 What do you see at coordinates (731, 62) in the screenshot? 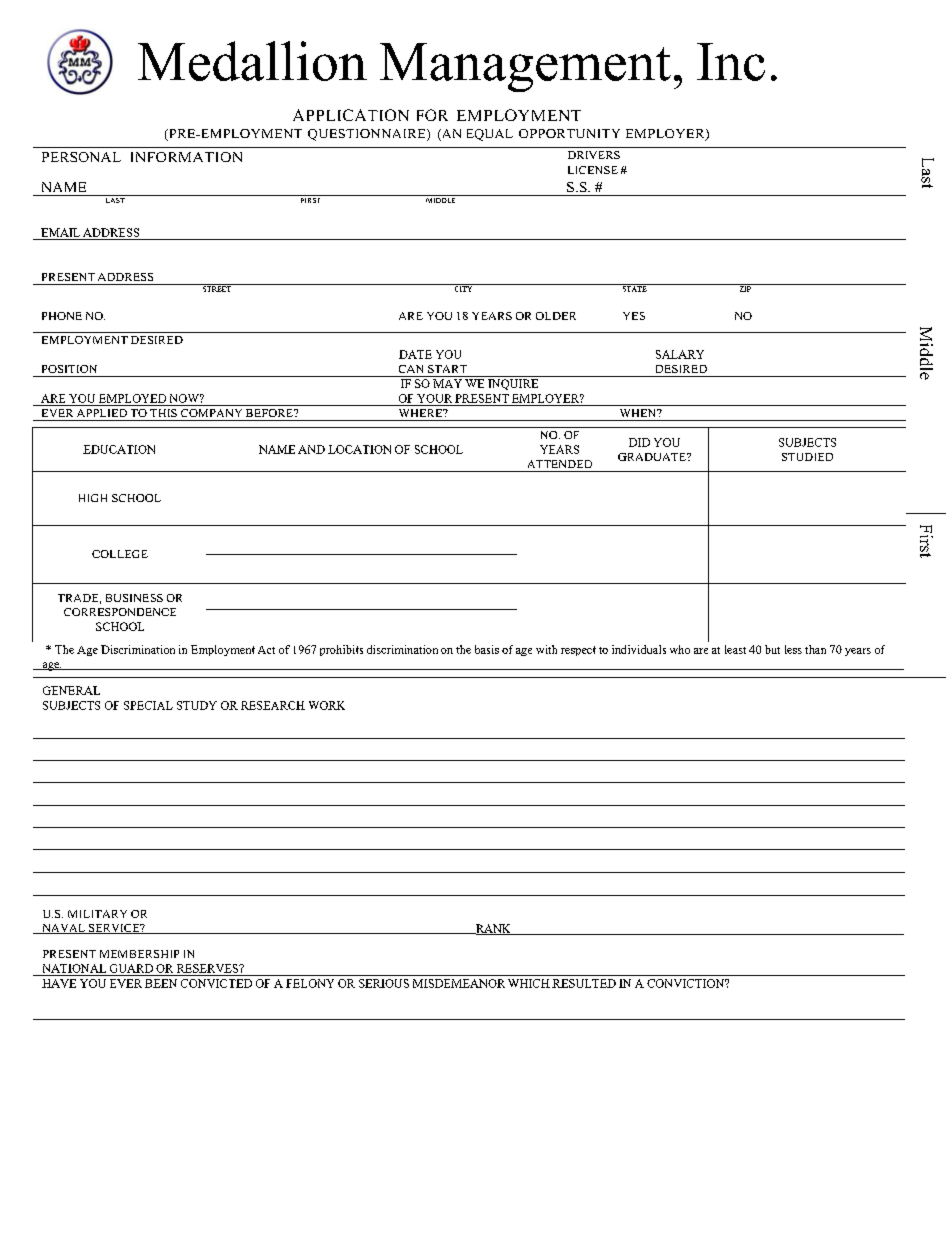
I see `Inc` at bounding box center [731, 62].
